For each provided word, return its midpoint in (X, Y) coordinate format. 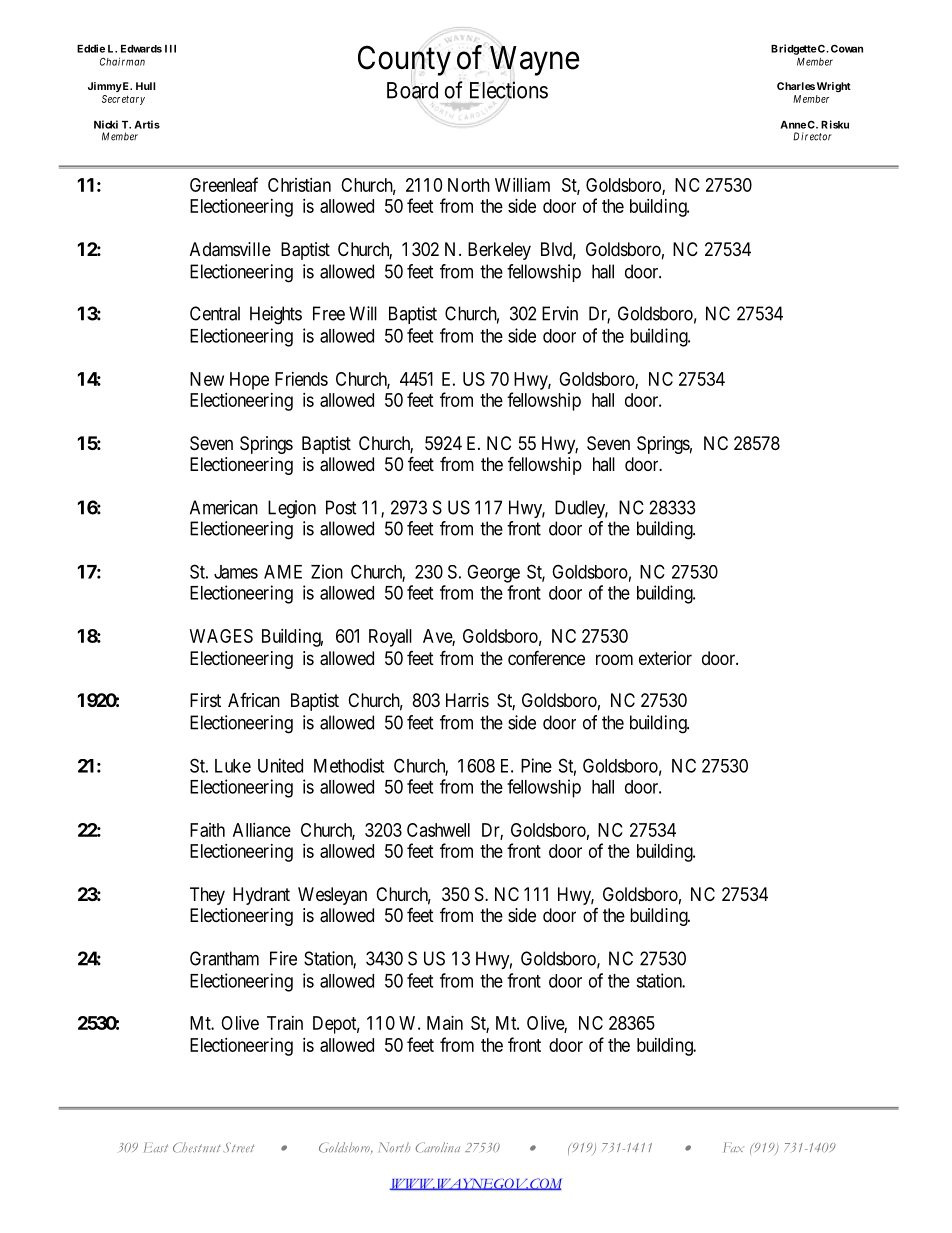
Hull (145, 86)
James (236, 572)
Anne (793, 125)
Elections (509, 90)
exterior (665, 658)
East (156, 1147)
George (493, 573)
